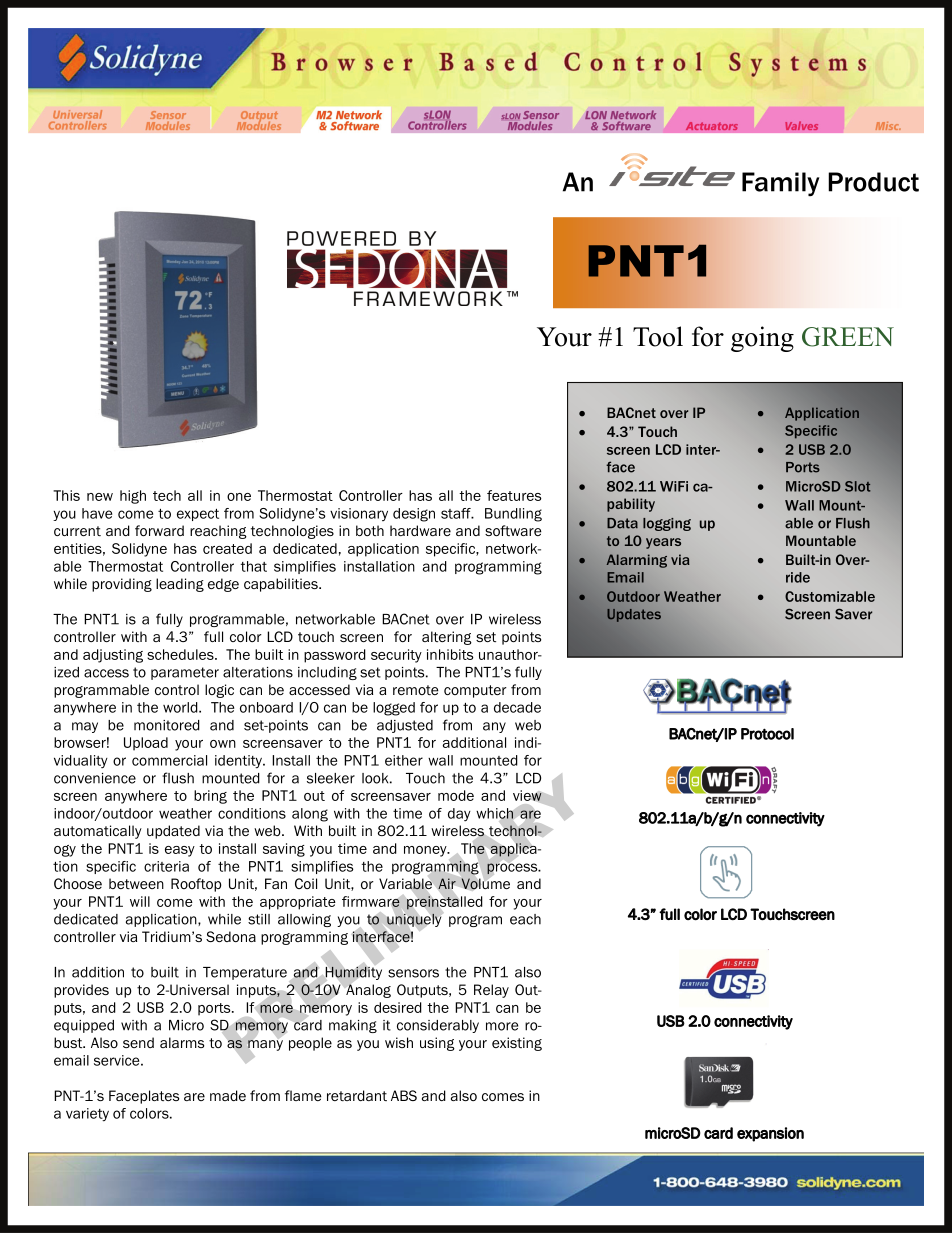  What do you see at coordinates (858, 486) in the page?
I see `Slot` at bounding box center [858, 486].
